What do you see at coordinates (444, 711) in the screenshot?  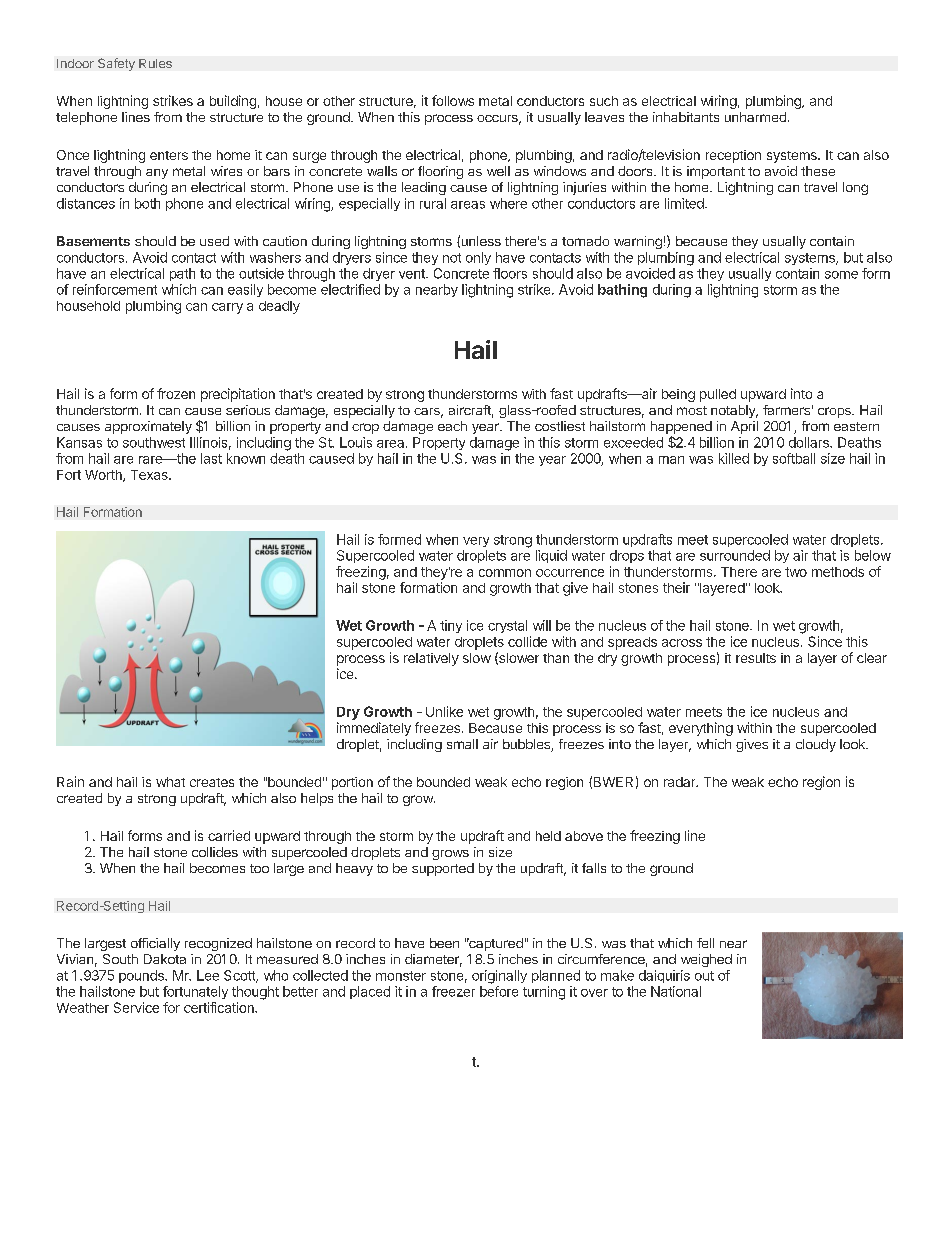 I see `Unlike` at bounding box center [444, 711].
